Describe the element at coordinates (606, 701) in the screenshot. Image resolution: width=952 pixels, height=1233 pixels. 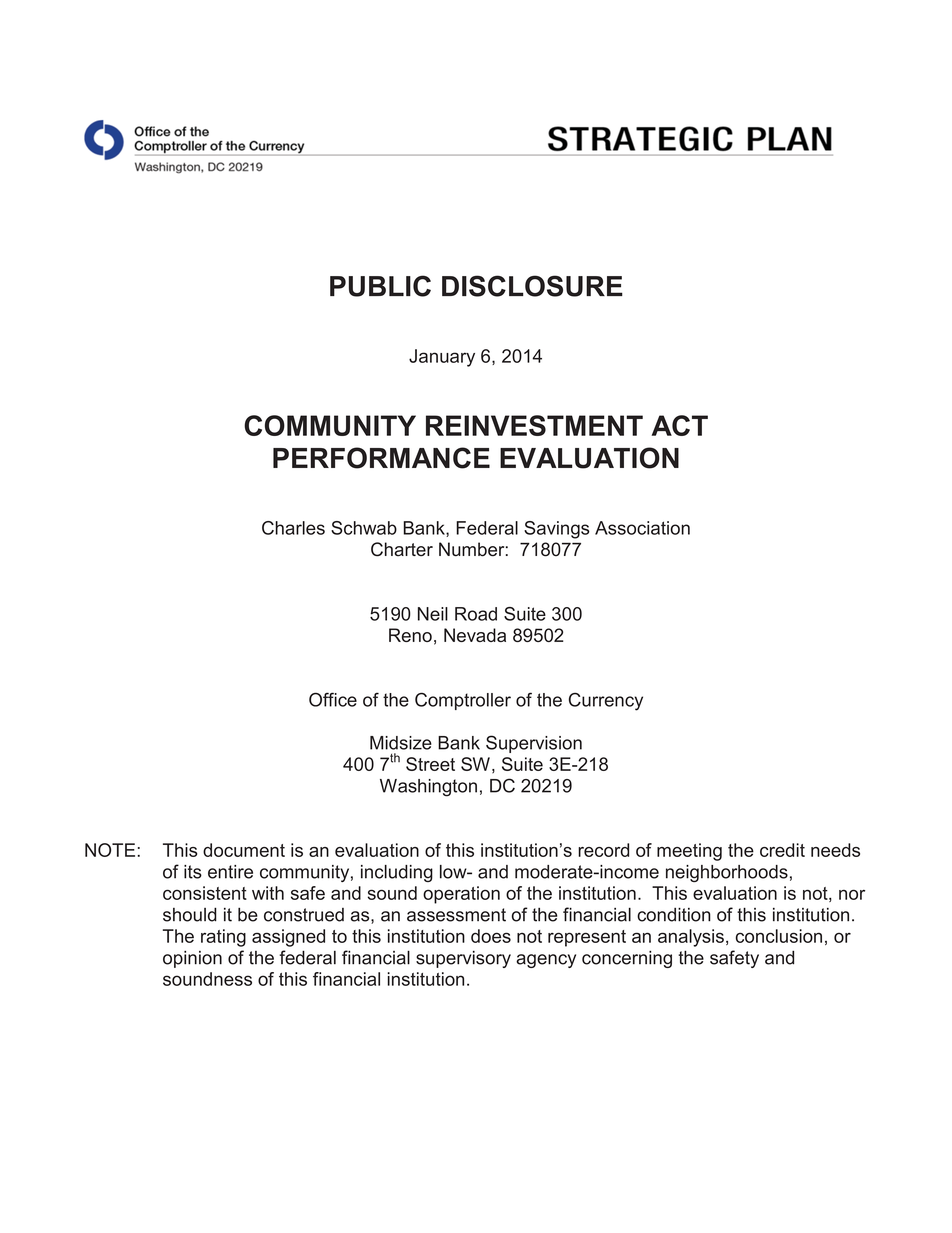
I see `Currency` at that location.
